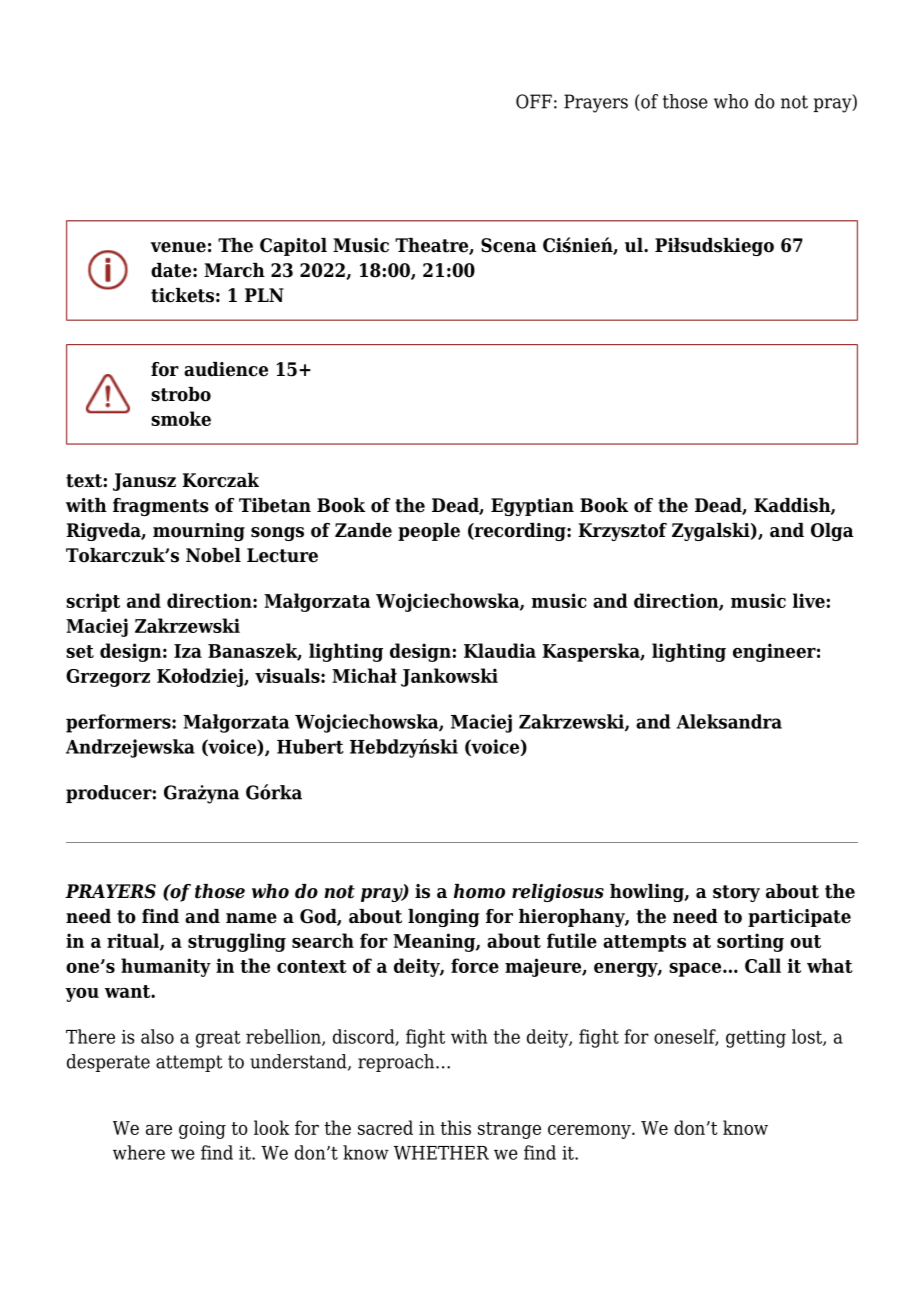  I want to click on this, so click(455, 1127).
